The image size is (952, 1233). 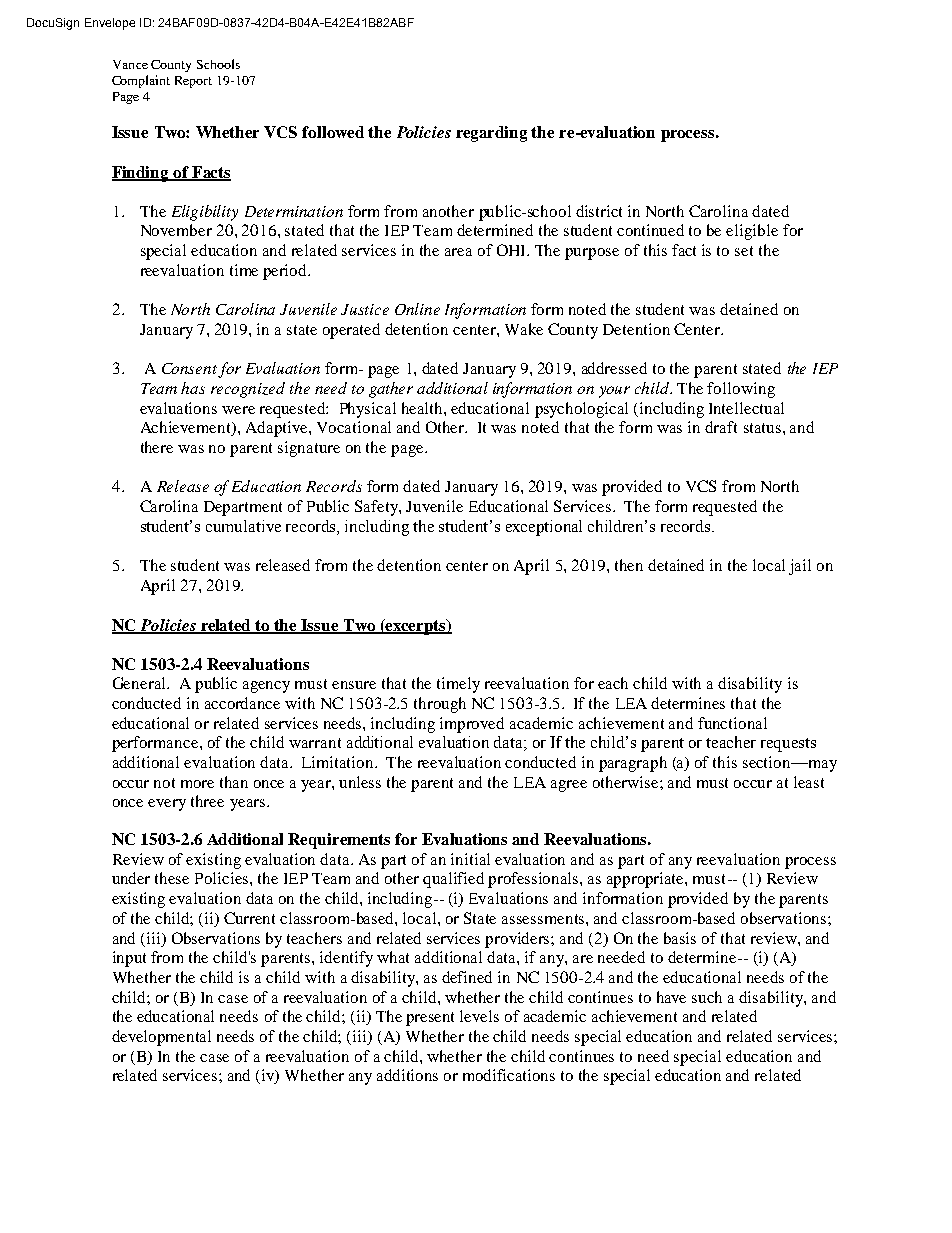 I want to click on exceptional, so click(x=544, y=528).
